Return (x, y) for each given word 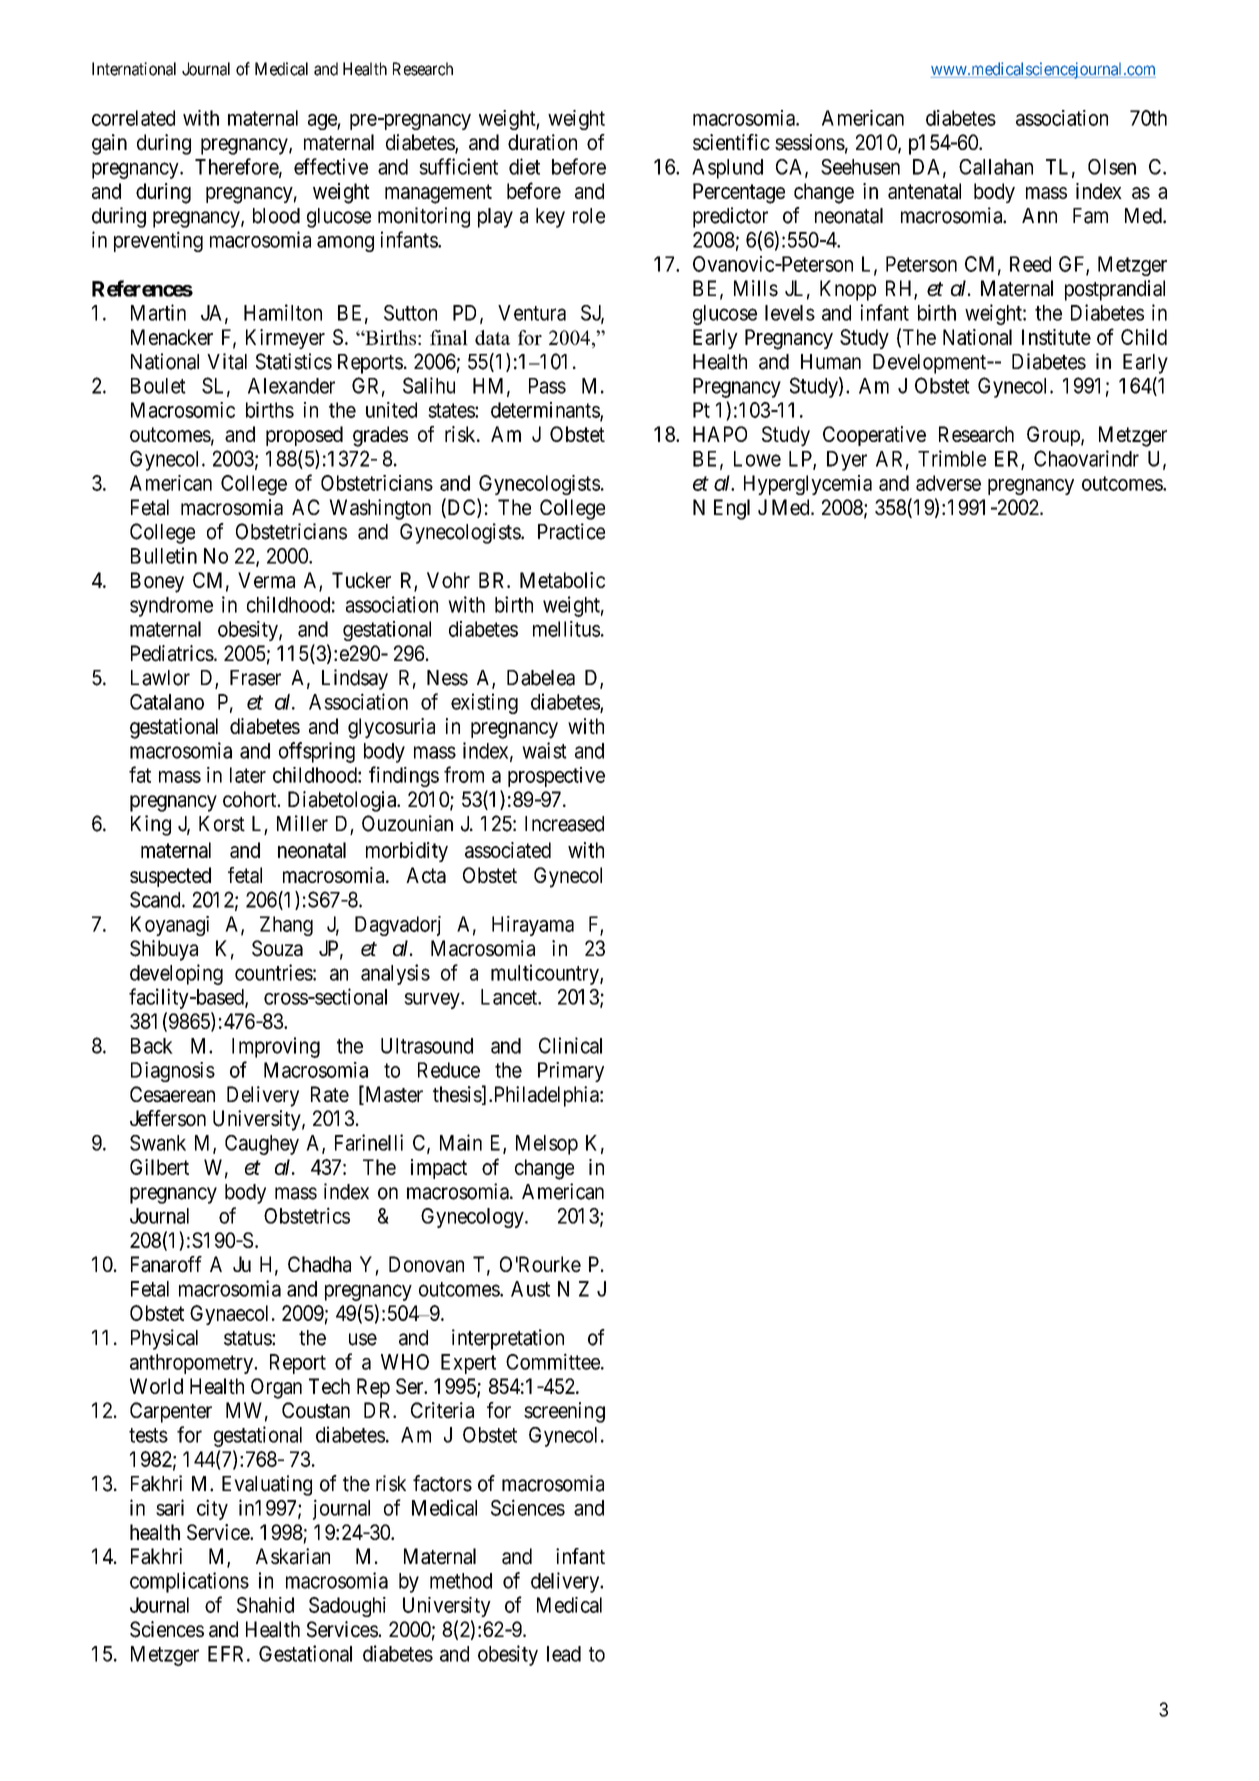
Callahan (996, 167)
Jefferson (168, 1118)
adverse (948, 483)
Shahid (265, 1605)
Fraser (255, 678)
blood (276, 216)
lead (564, 1654)
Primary (571, 1072)
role (589, 216)
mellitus (566, 629)
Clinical (570, 1045)
